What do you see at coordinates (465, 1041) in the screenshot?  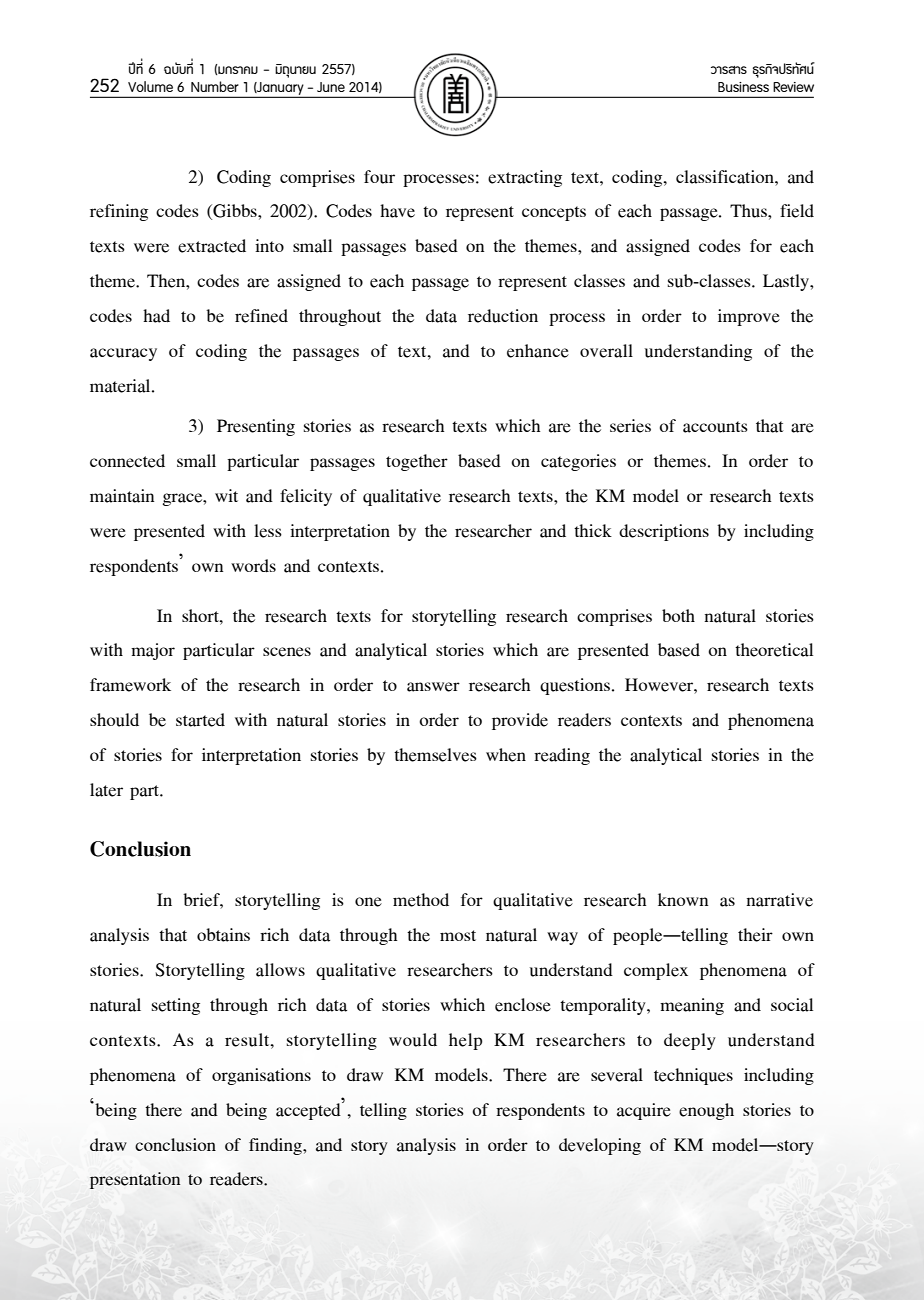 I see `help` at bounding box center [465, 1041].
